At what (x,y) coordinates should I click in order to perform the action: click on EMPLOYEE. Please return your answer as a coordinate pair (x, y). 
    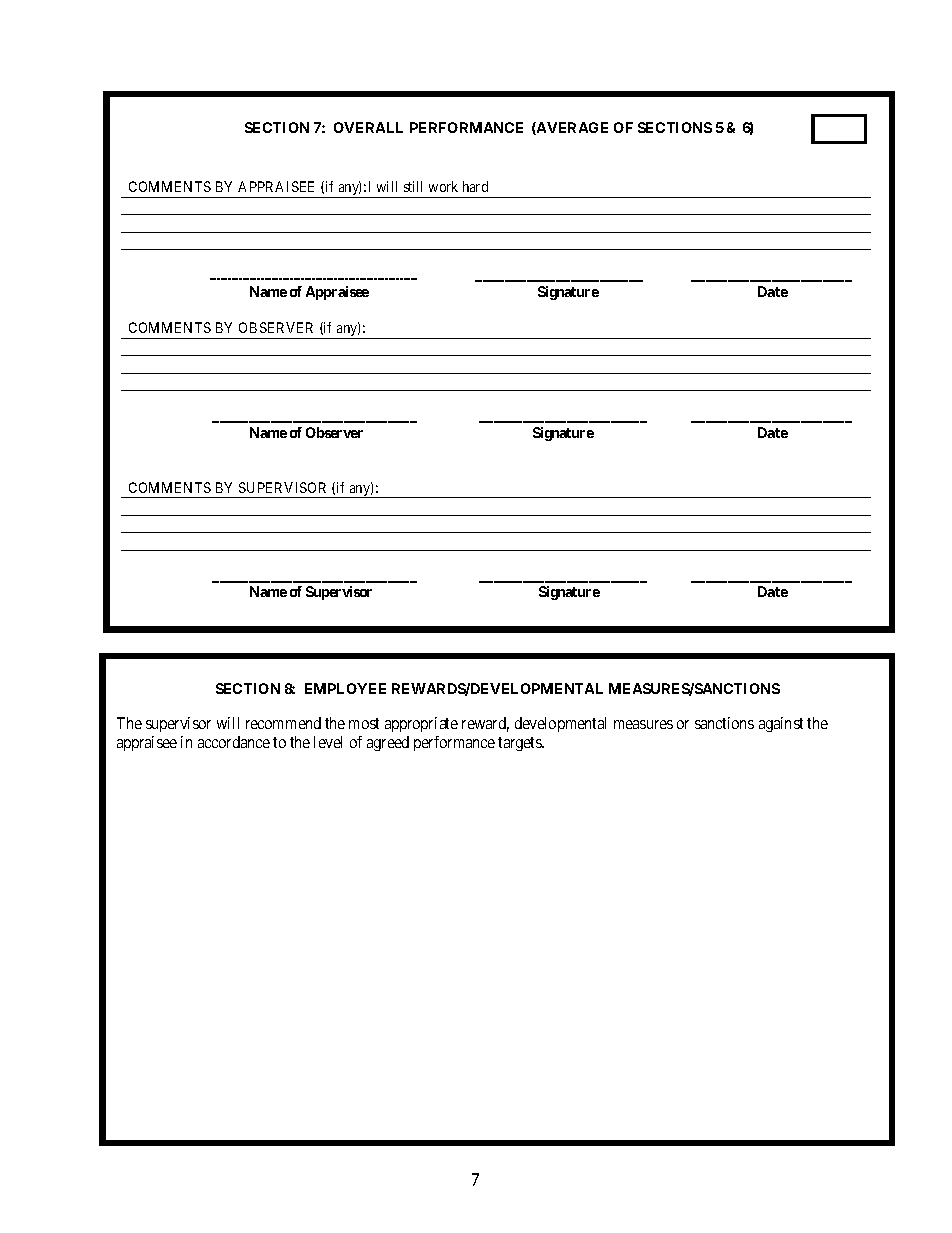
    Looking at the image, I should click on (345, 688).
